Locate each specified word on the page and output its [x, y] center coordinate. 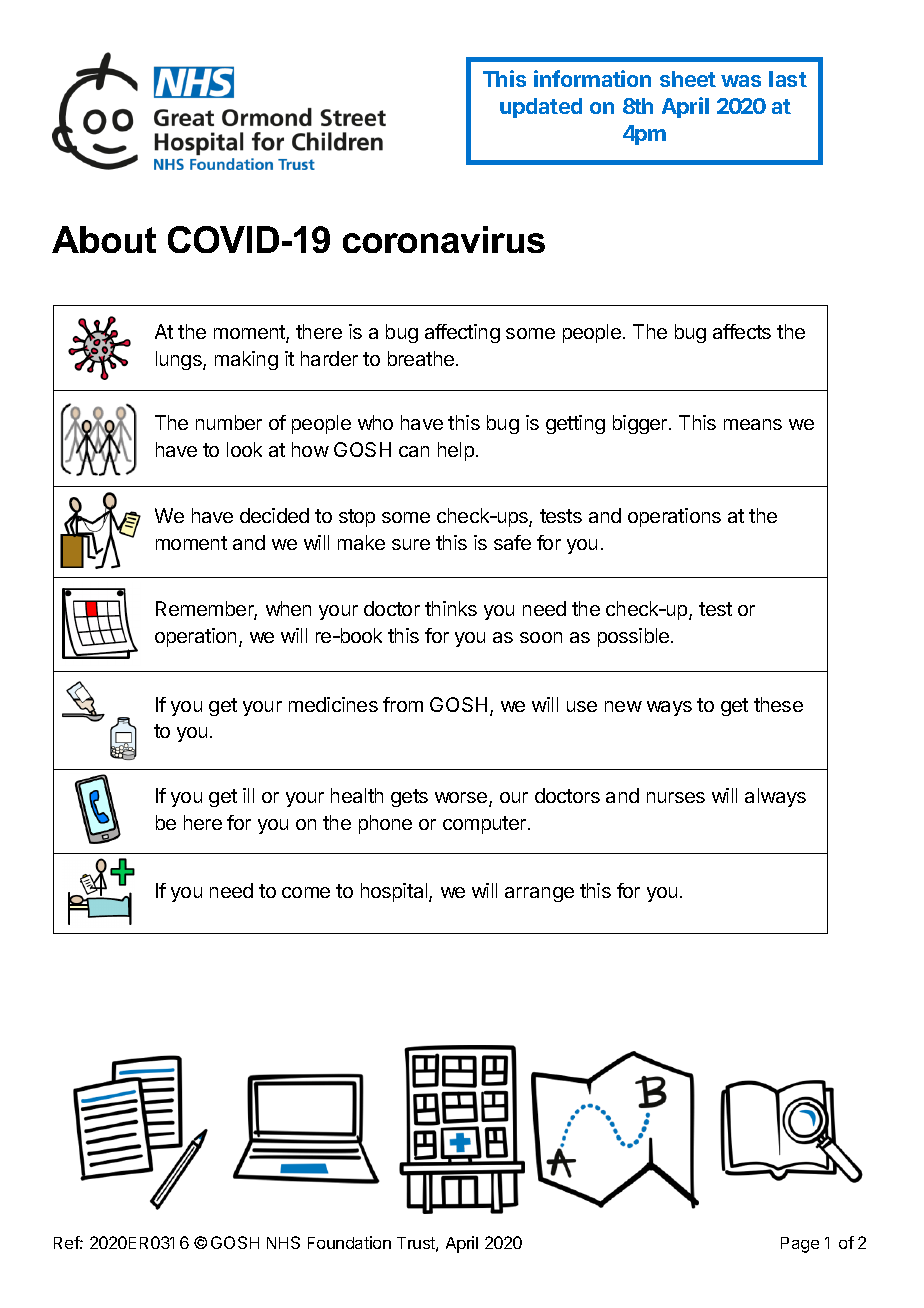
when [288, 608]
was [741, 81]
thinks [451, 608]
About [104, 239]
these [778, 704]
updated [541, 108]
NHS [283, 1242]
